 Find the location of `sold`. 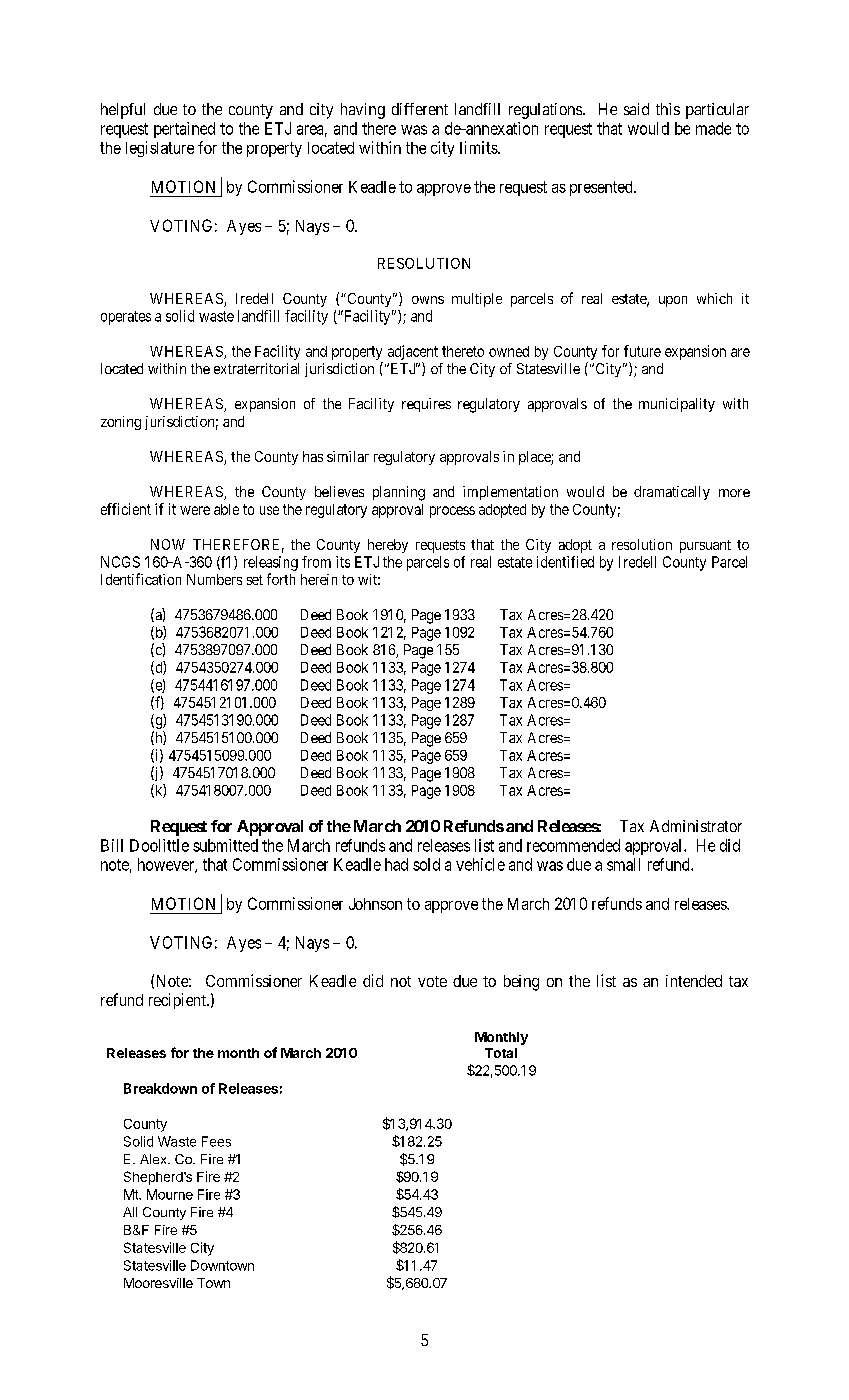

sold is located at coordinates (426, 864).
